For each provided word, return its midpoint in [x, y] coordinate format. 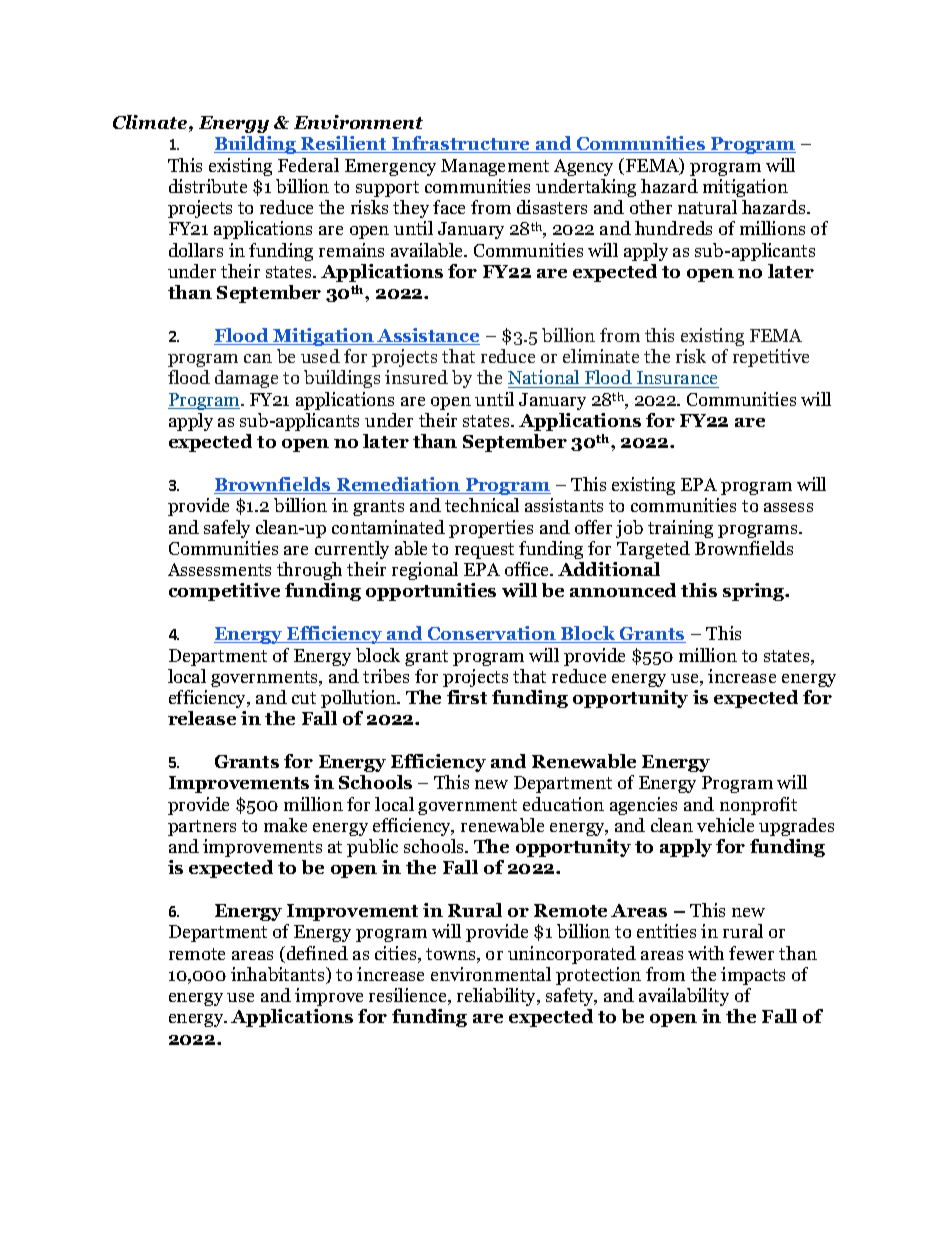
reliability [498, 997]
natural [707, 207]
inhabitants [279, 975]
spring [755, 592]
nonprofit [758, 806]
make [285, 825]
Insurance [677, 379]
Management [495, 167]
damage [246, 379]
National [545, 379]
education [563, 804]
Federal [308, 165]
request [484, 551]
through [309, 571]
